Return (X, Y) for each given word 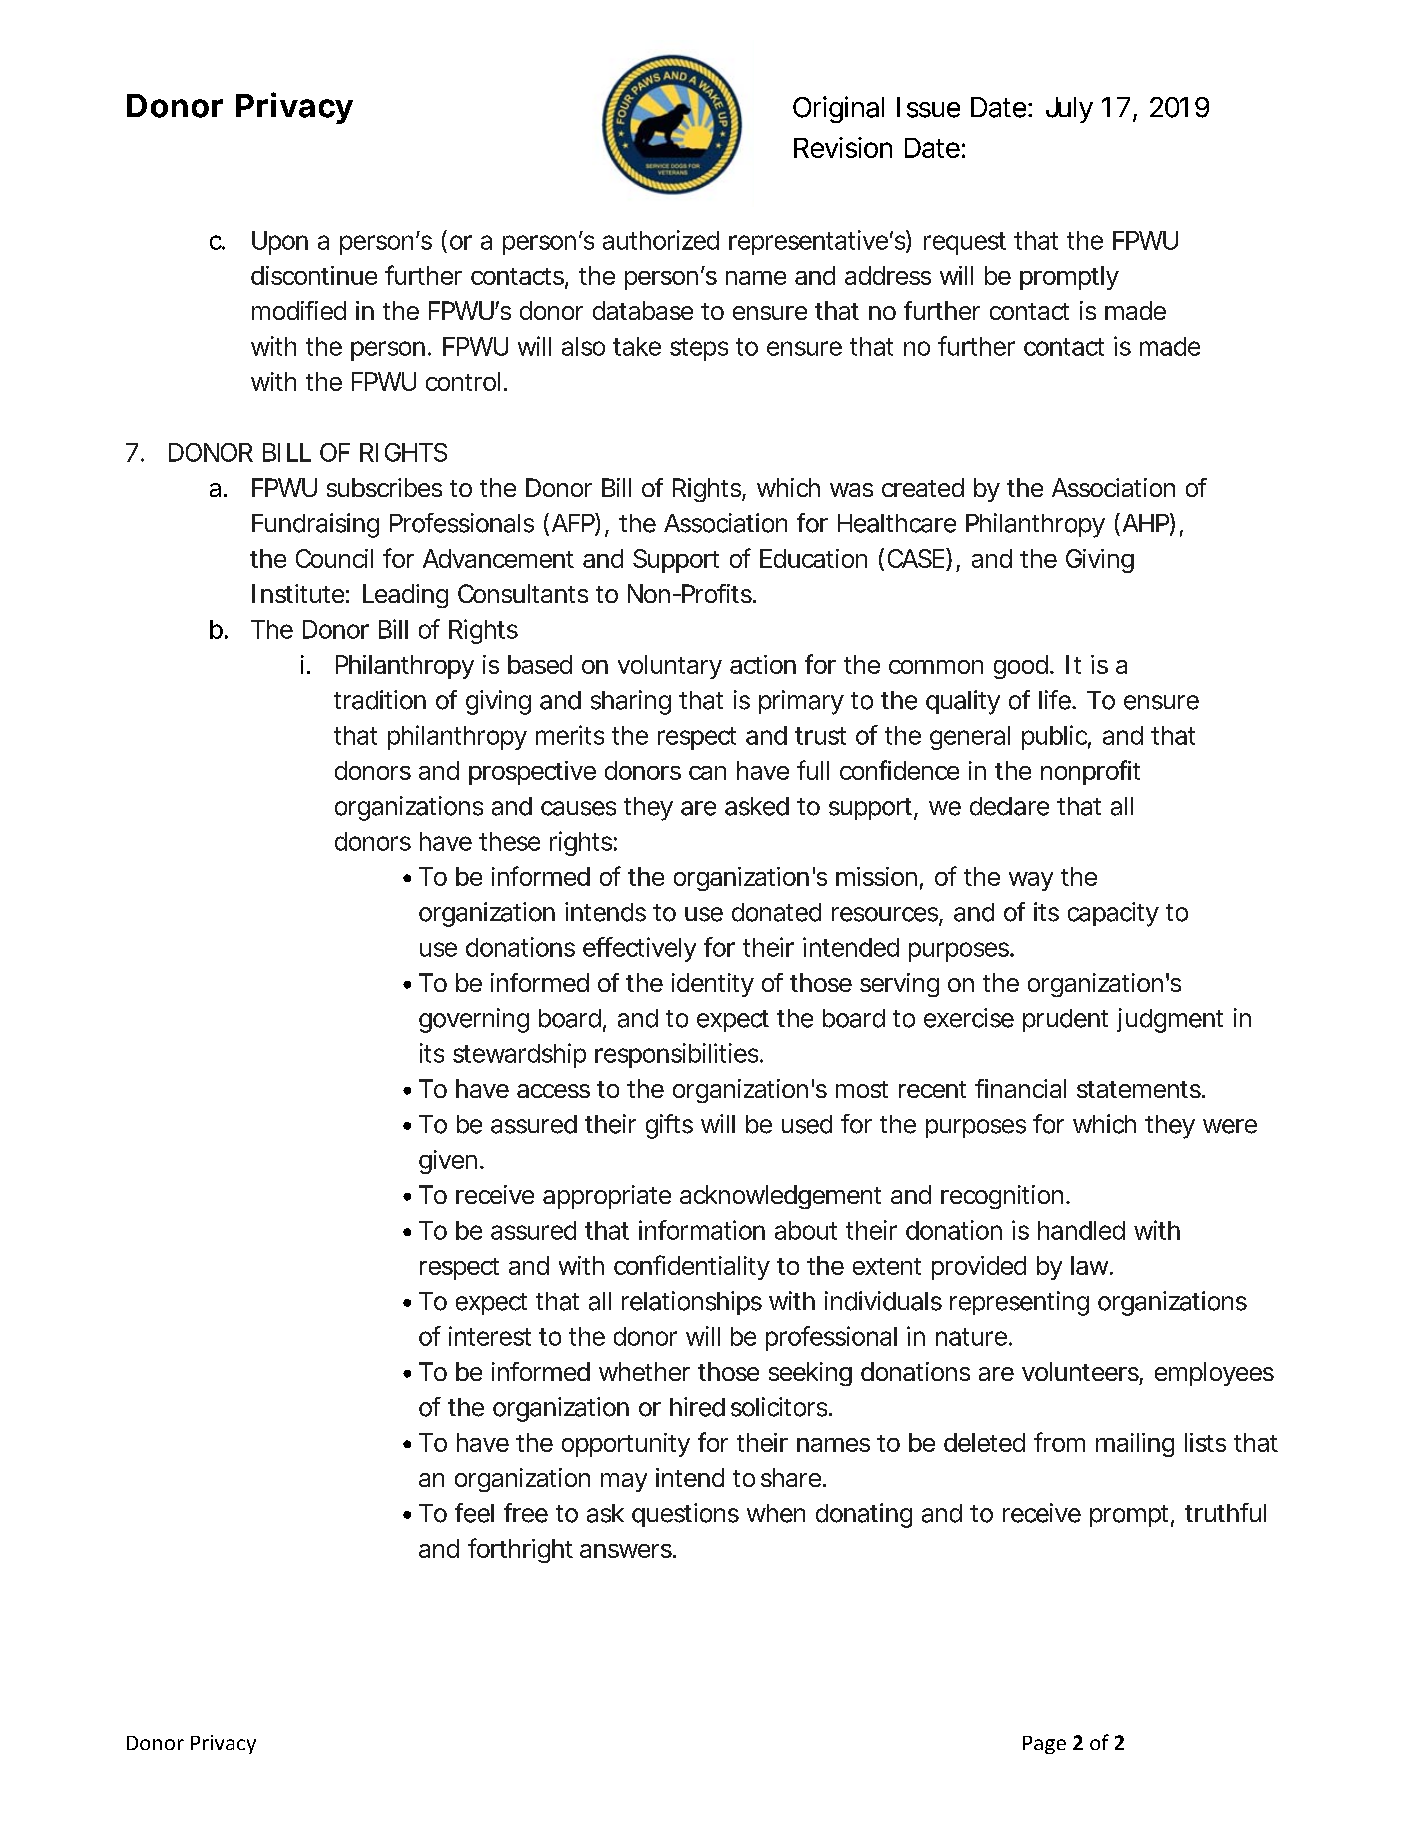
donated (776, 912)
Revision (843, 147)
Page (1044, 1745)
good (1022, 667)
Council (334, 558)
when (776, 1513)
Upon (280, 243)
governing (474, 1020)
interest (490, 1336)
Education (813, 558)
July (1069, 110)
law (1092, 1265)
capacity (1113, 914)
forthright (520, 1550)
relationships (692, 1303)
